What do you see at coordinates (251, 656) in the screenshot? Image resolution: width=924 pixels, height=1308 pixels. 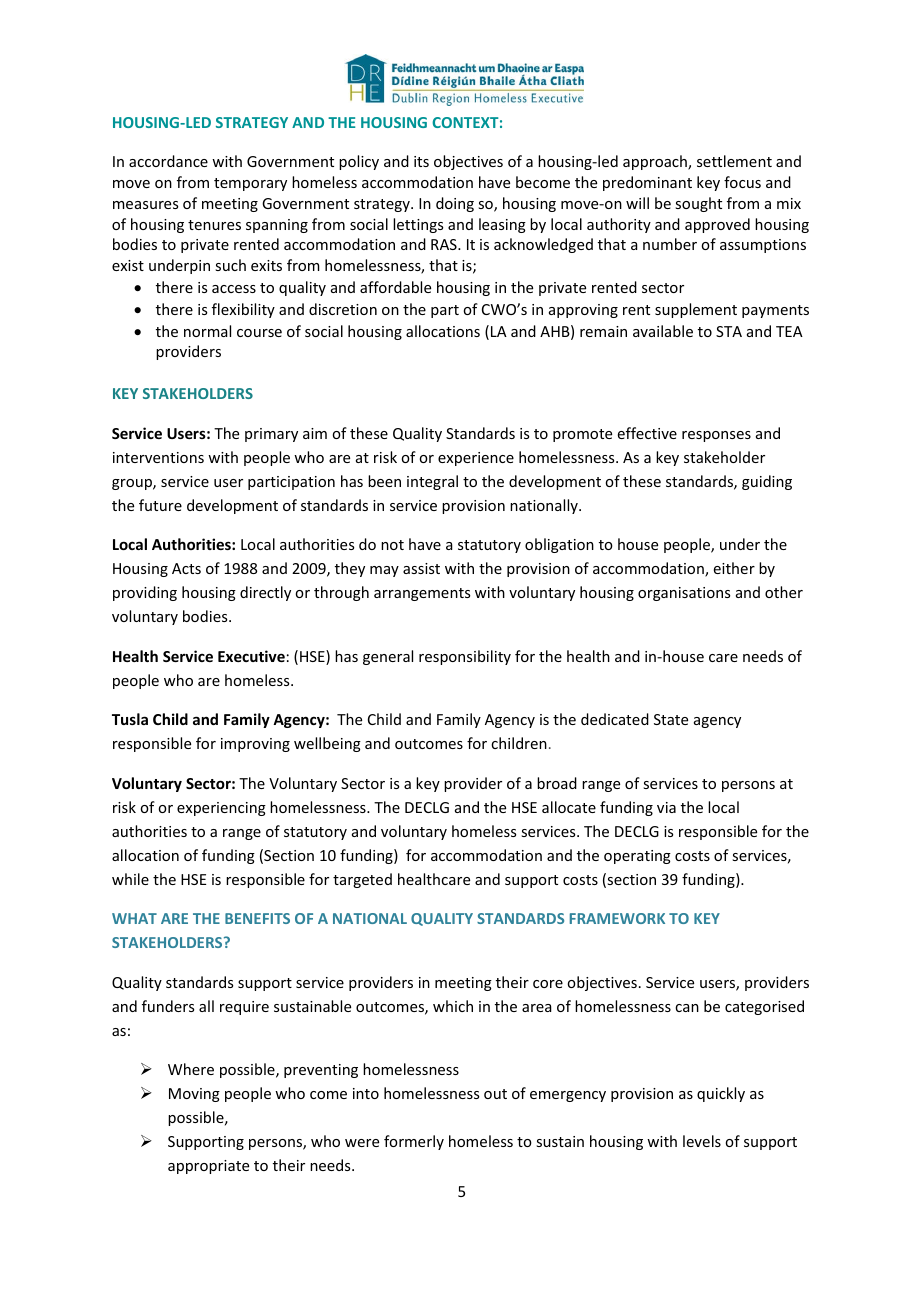 I see `Executive` at bounding box center [251, 656].
